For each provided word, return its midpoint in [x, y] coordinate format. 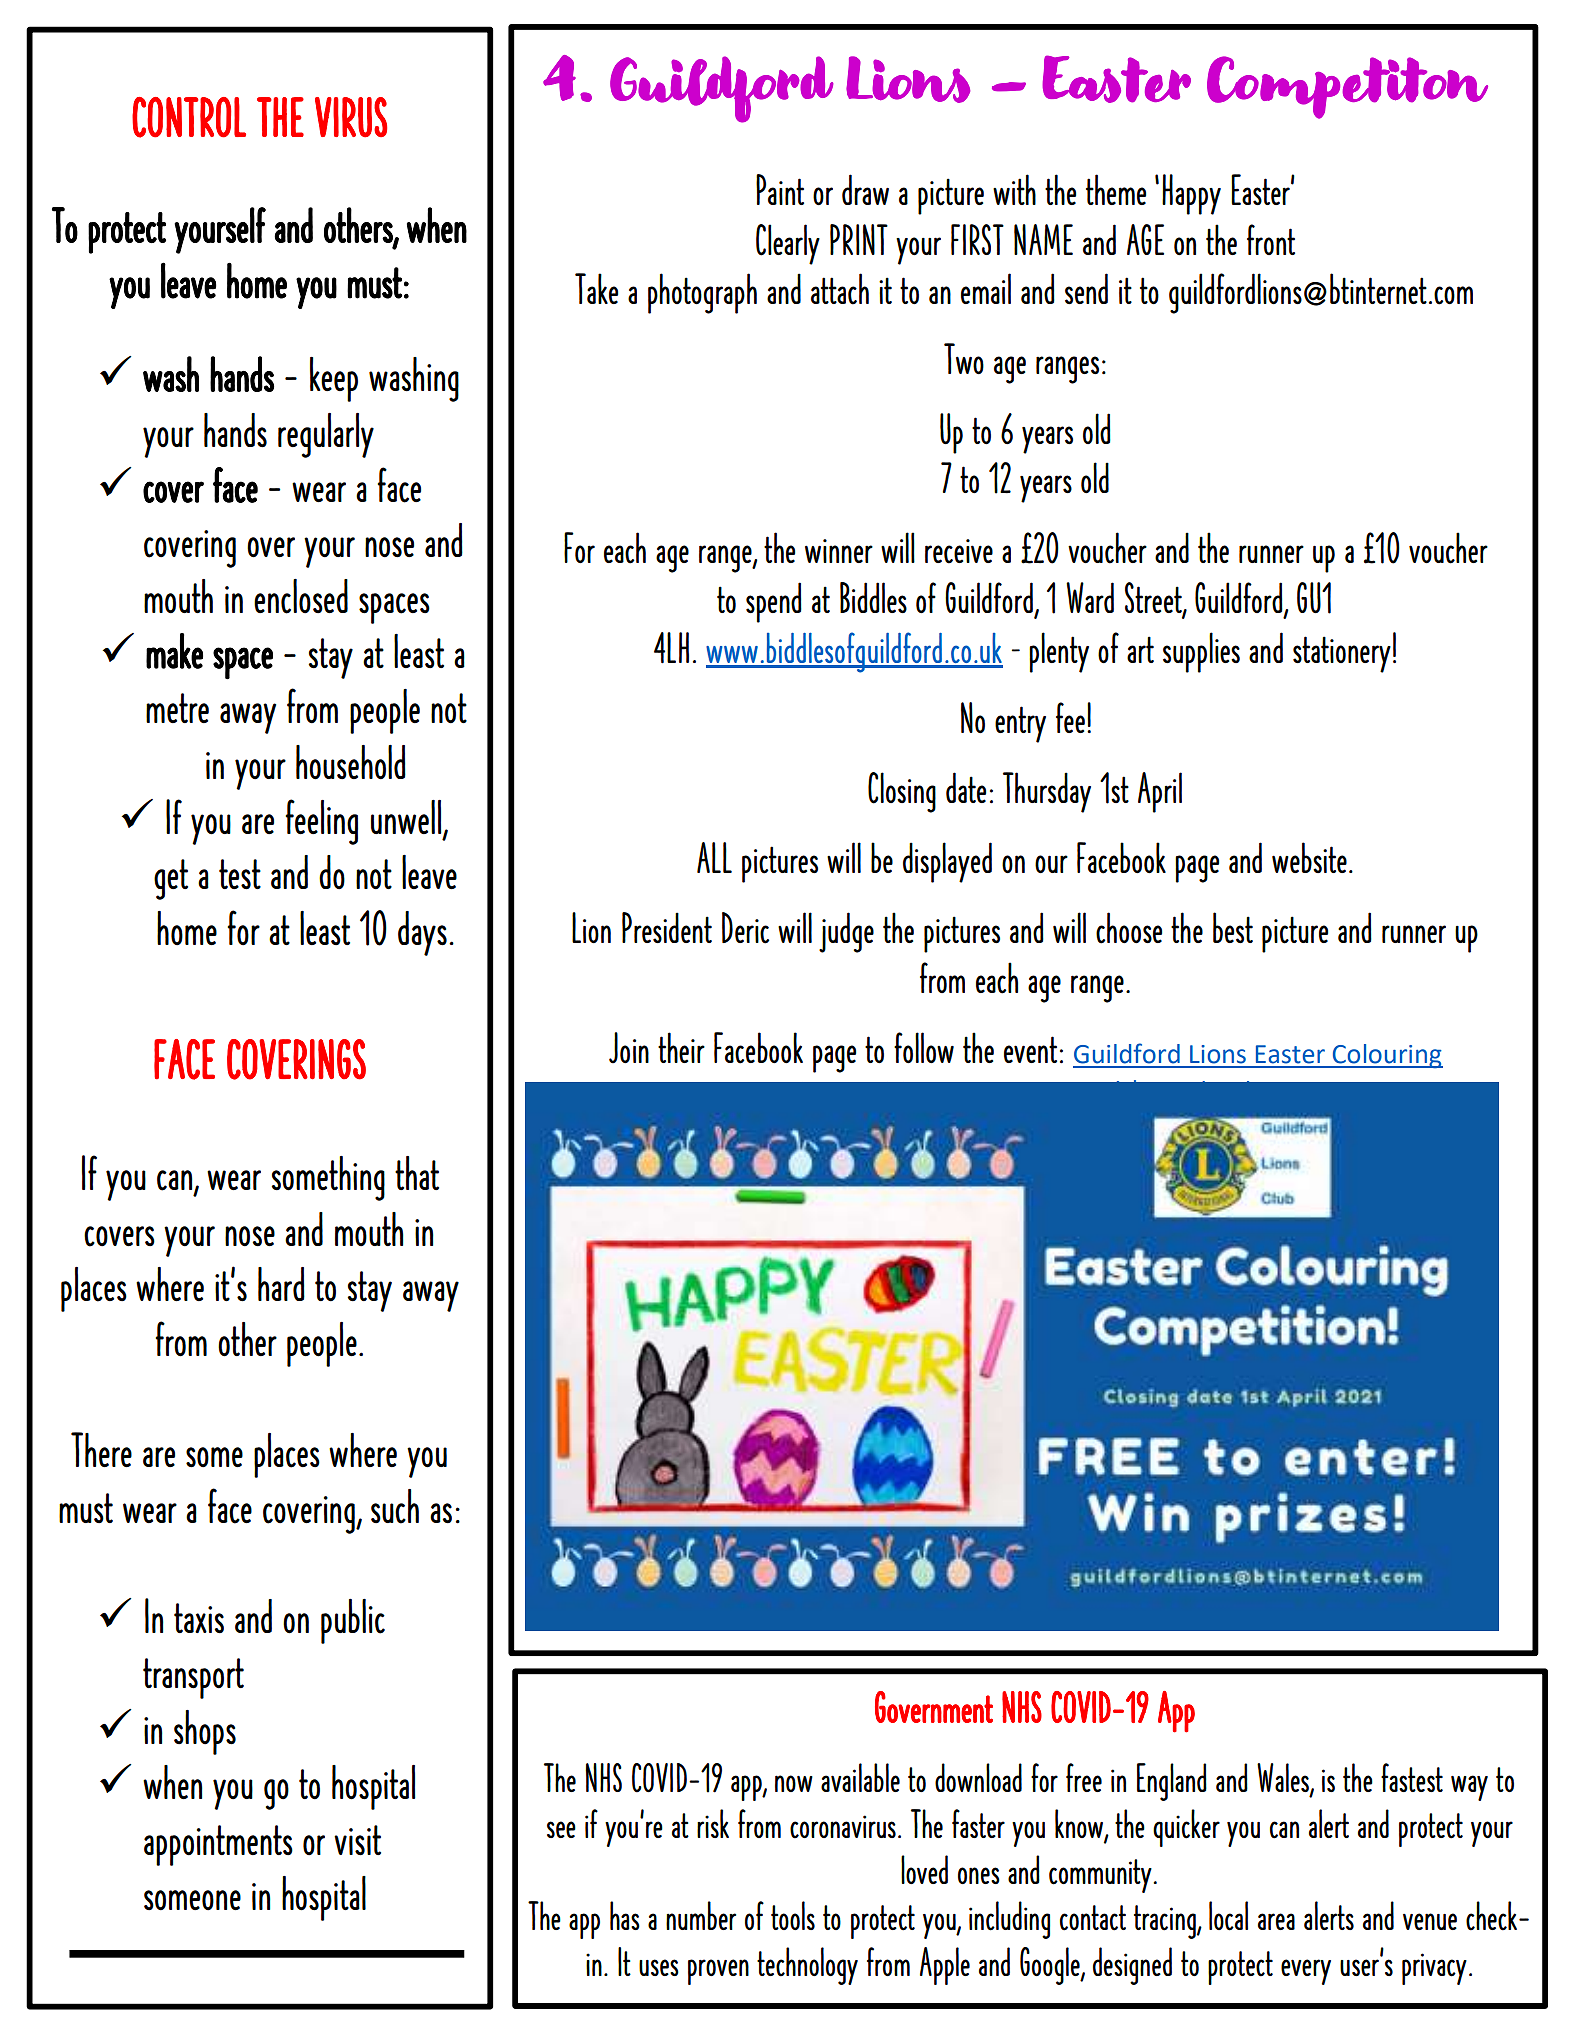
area [1276, 1921]
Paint [780, 189]
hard [281, 1284]
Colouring [1386, 1056]
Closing [902, 792]
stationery [1342, 654]
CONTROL [189, 117]
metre [177, 708]
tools [793, 1915]
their [681, 1047]
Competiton [1347, 87]
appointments [218, 1845]
